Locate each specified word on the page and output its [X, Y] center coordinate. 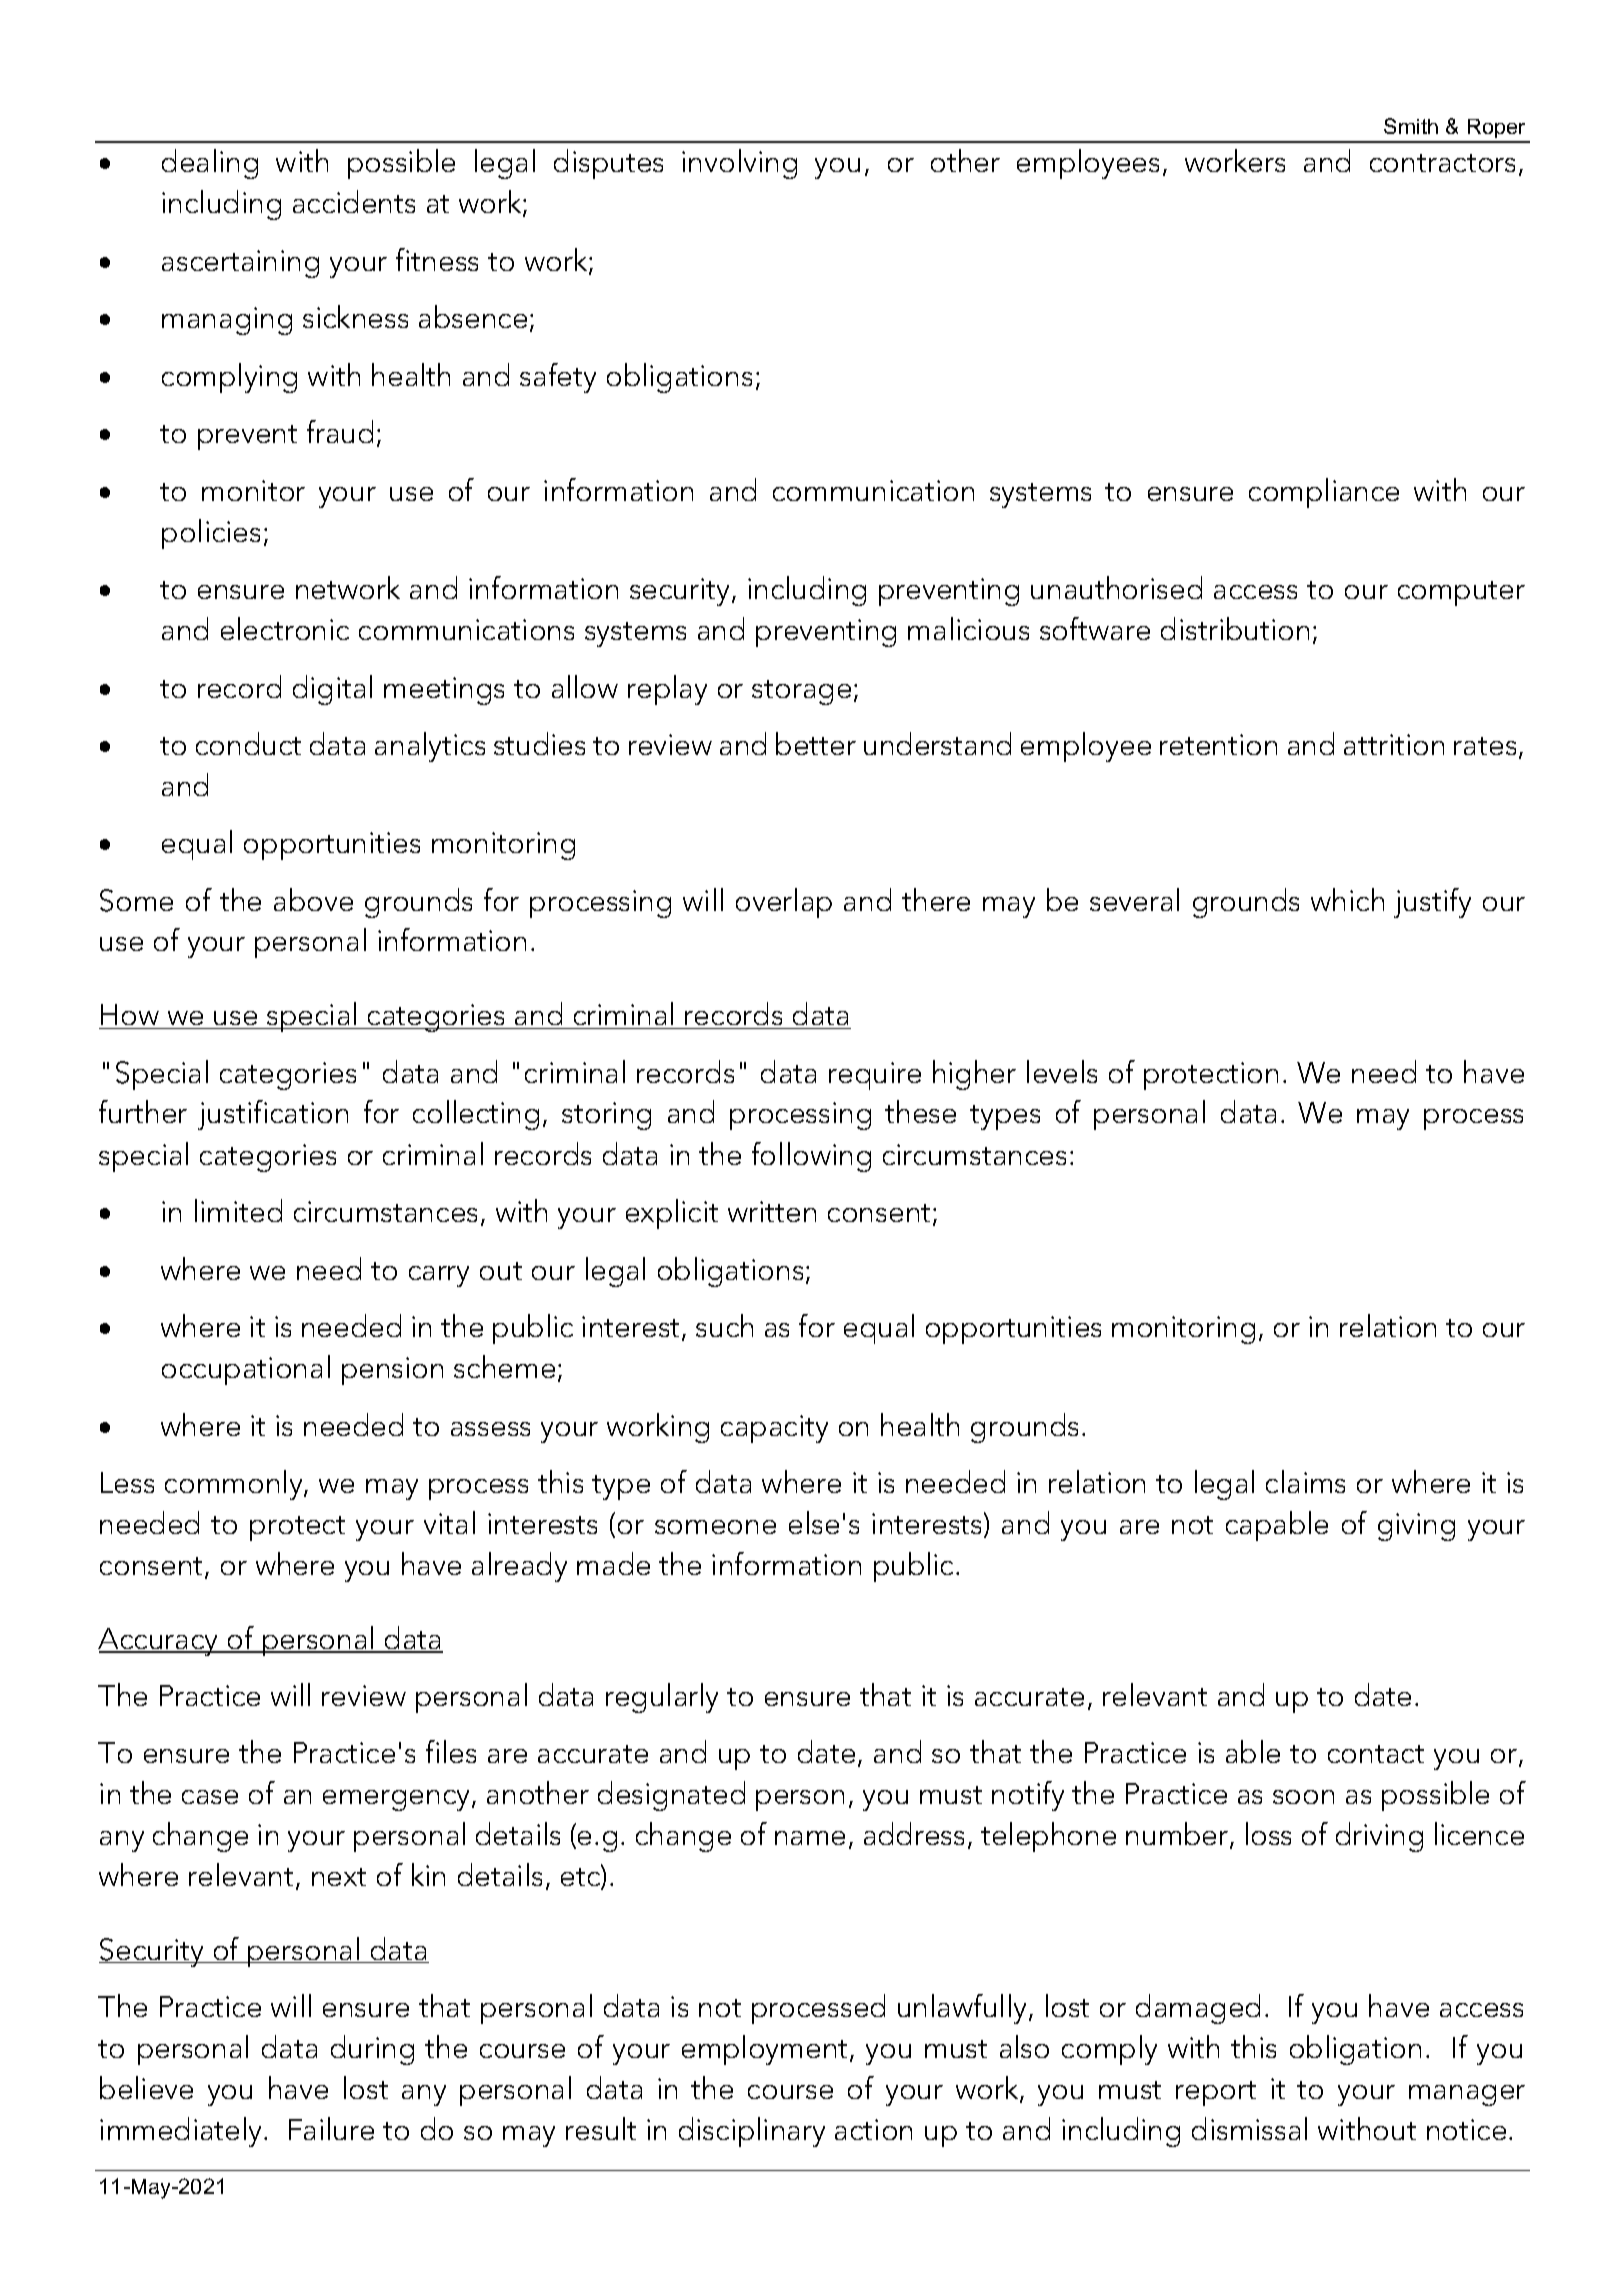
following [811, 1157]
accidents [354, 201]
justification [273, 1115]
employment [766, 2050]
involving [739, 164]
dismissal [1249, 2128]
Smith [1411, 126]
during [372, 2050]
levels [1062, 1071]
